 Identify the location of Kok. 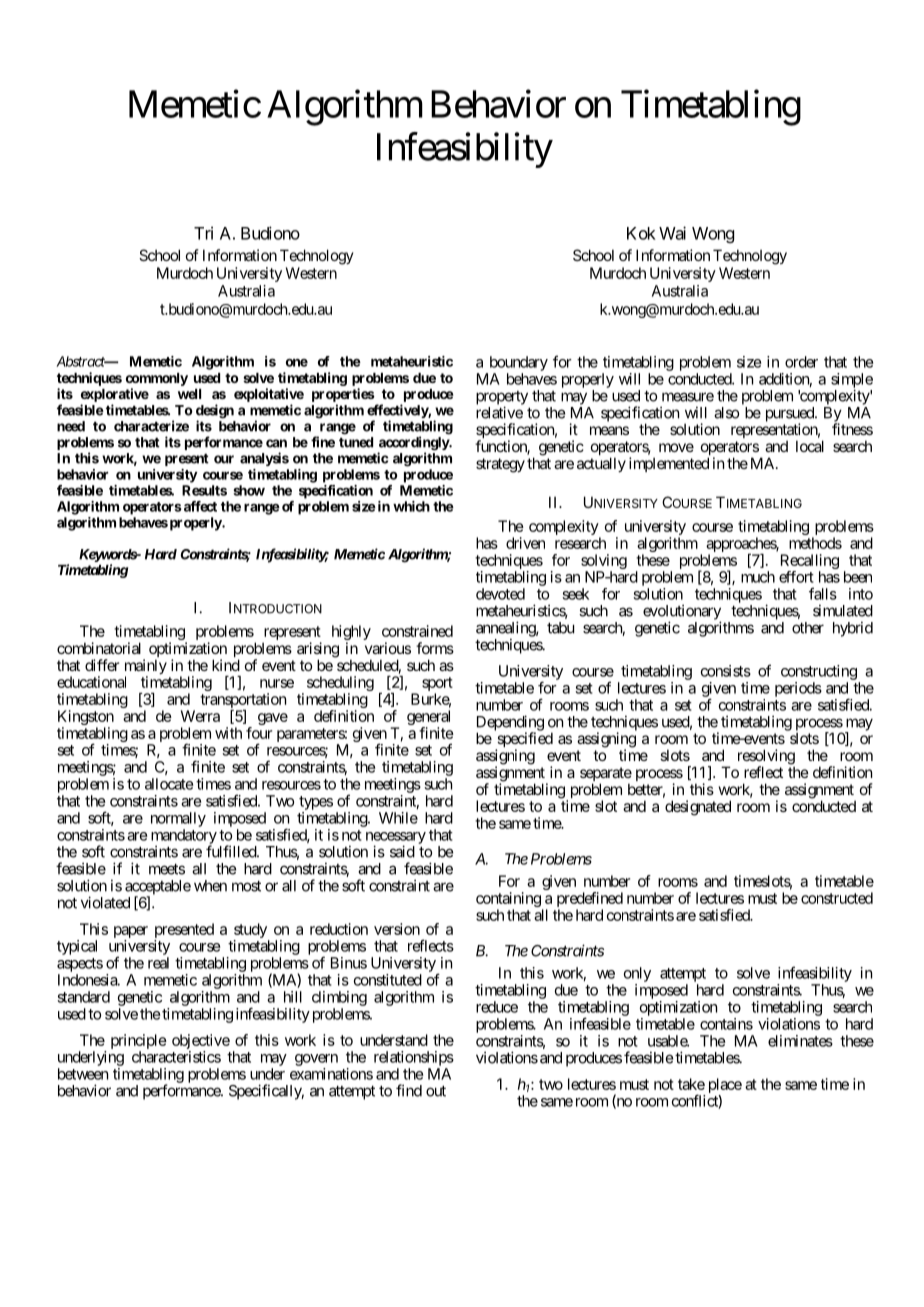
(641, 233).
